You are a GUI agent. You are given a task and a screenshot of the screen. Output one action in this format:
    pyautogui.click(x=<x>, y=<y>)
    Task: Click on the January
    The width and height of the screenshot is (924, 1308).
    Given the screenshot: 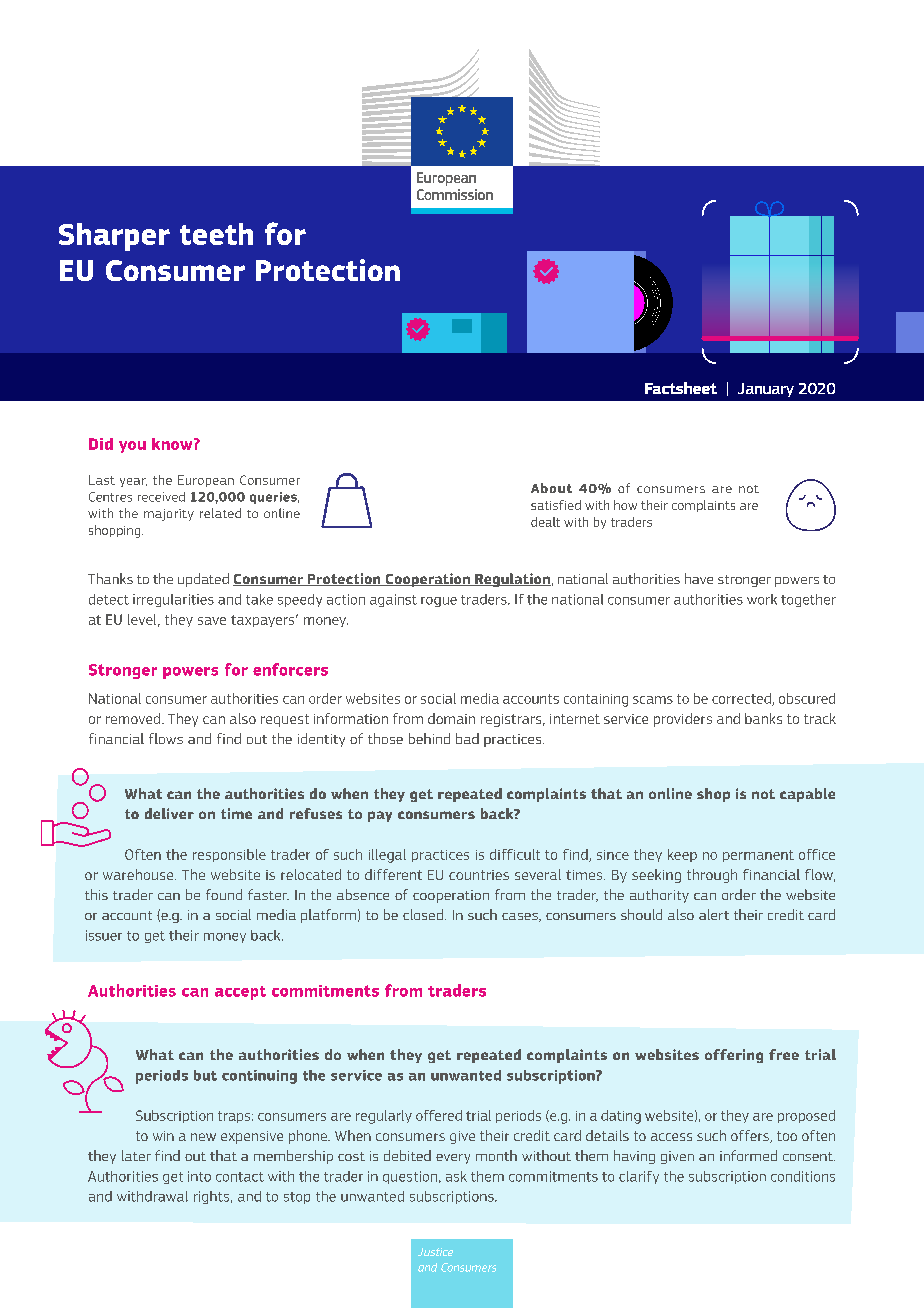 What is the action you would take?
    pyautogui.click(x=766, y=390)
